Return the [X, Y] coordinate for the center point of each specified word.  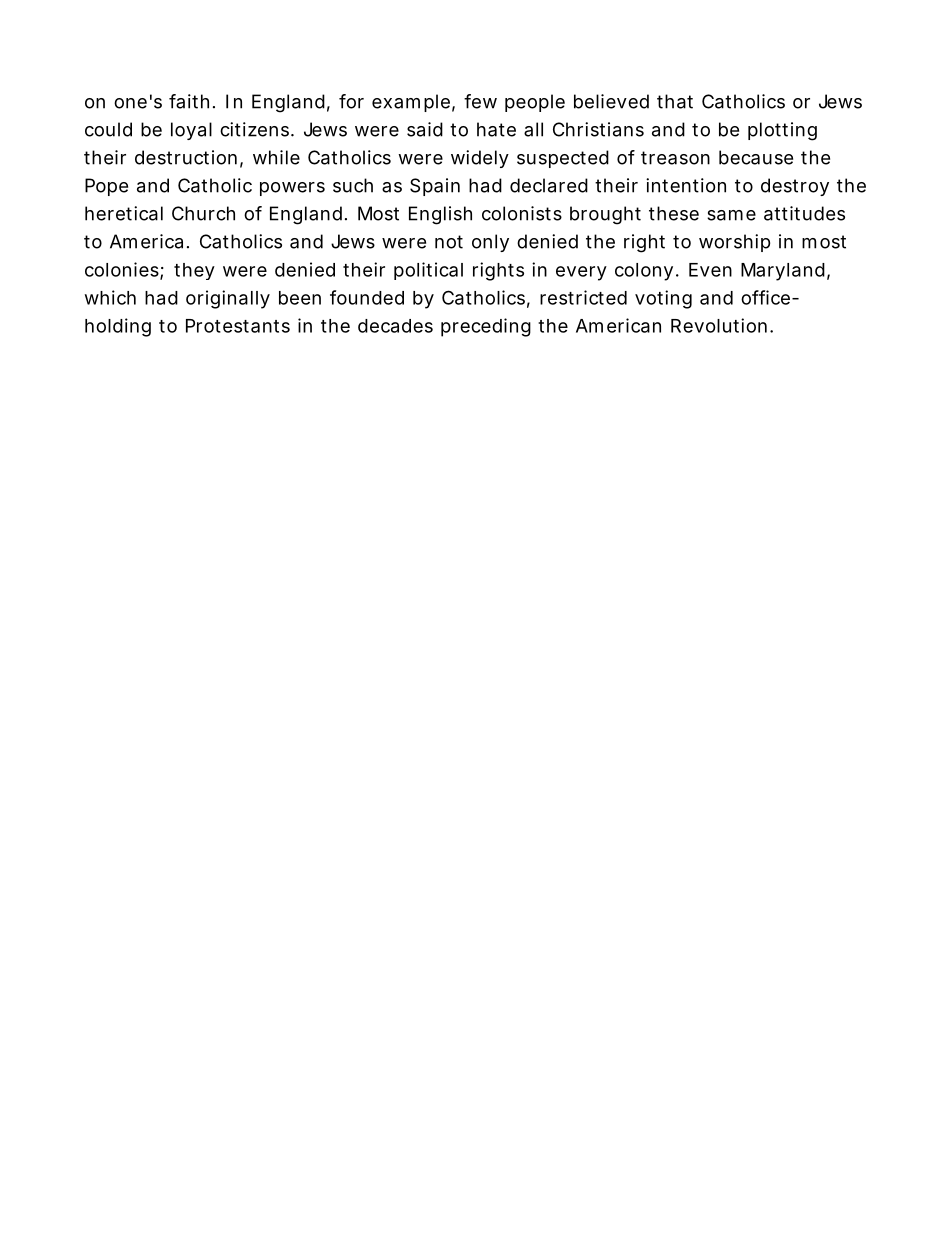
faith [189, 101]
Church [203, 213]
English [440, 215]
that [675, 101]
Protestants [238, 326]
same [731, 215]
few [480, 101]
